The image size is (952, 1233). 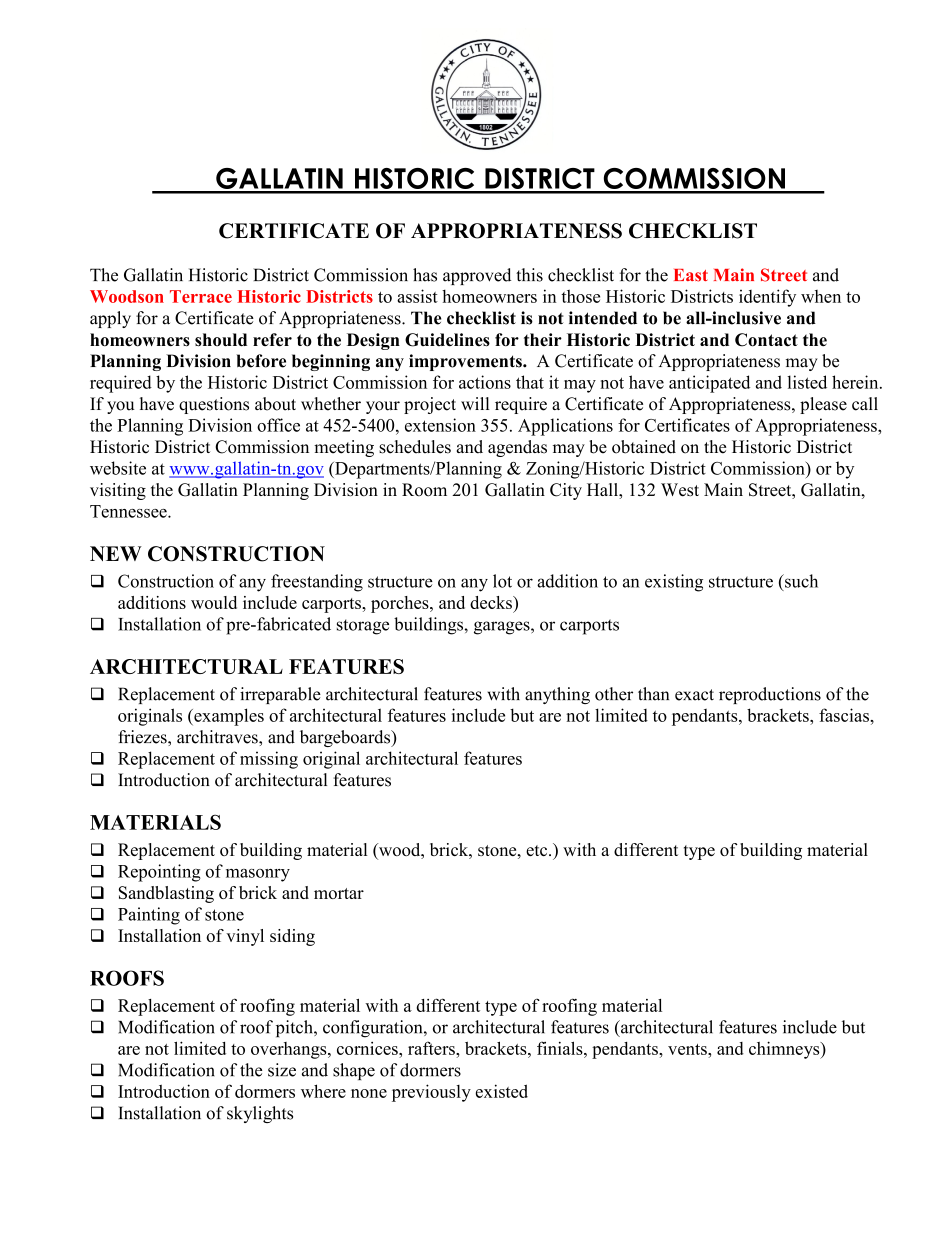 I want to click on website, so click(x=118, y=468).
